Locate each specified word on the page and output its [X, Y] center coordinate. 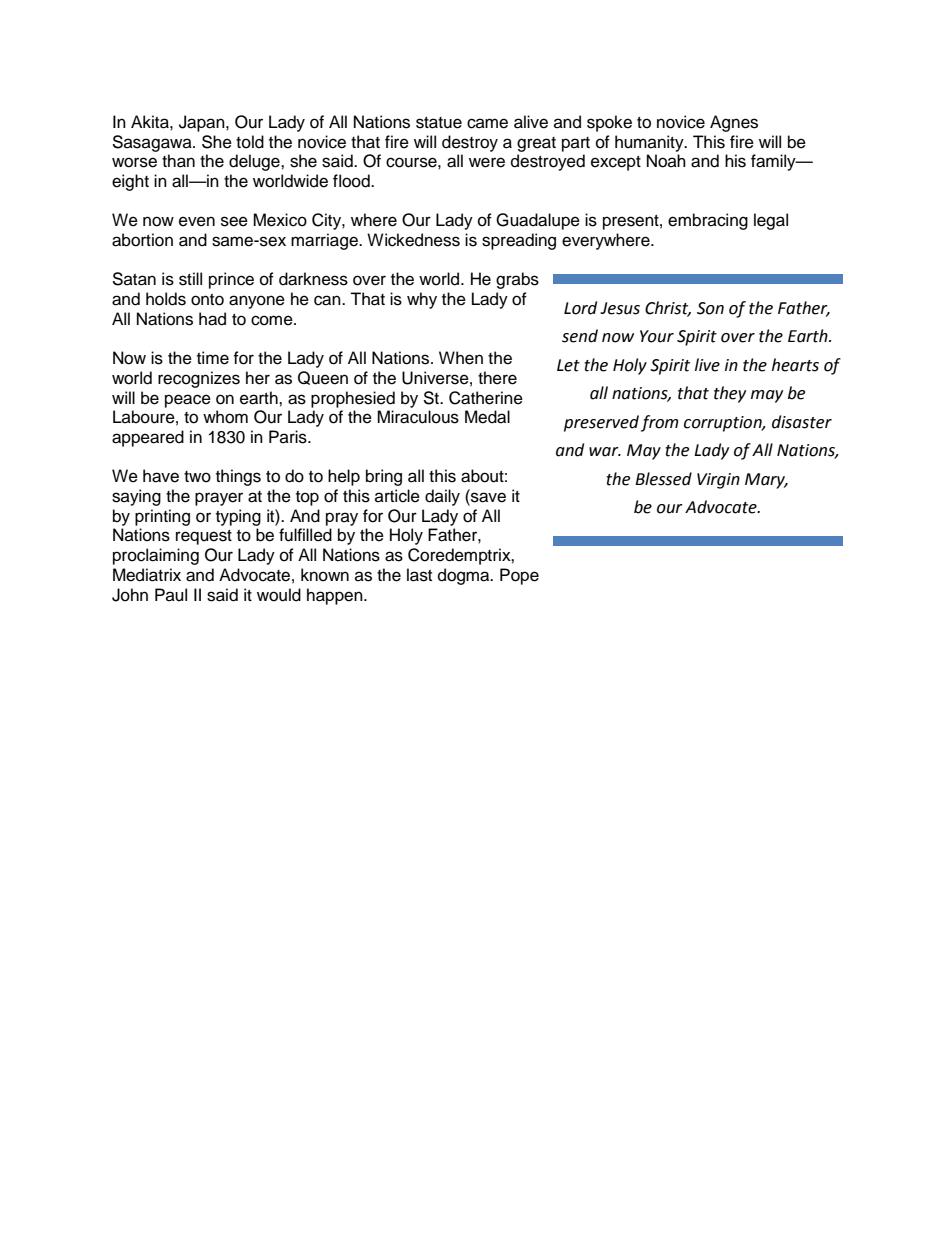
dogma [465, 576]
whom [225, 417]
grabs [517, 280]
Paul [171, 595]
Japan [203, 123]
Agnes [734, 123]
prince [231, 280]
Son [710, 308]
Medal [487, 417]
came [487, 123]
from [660, 423]
